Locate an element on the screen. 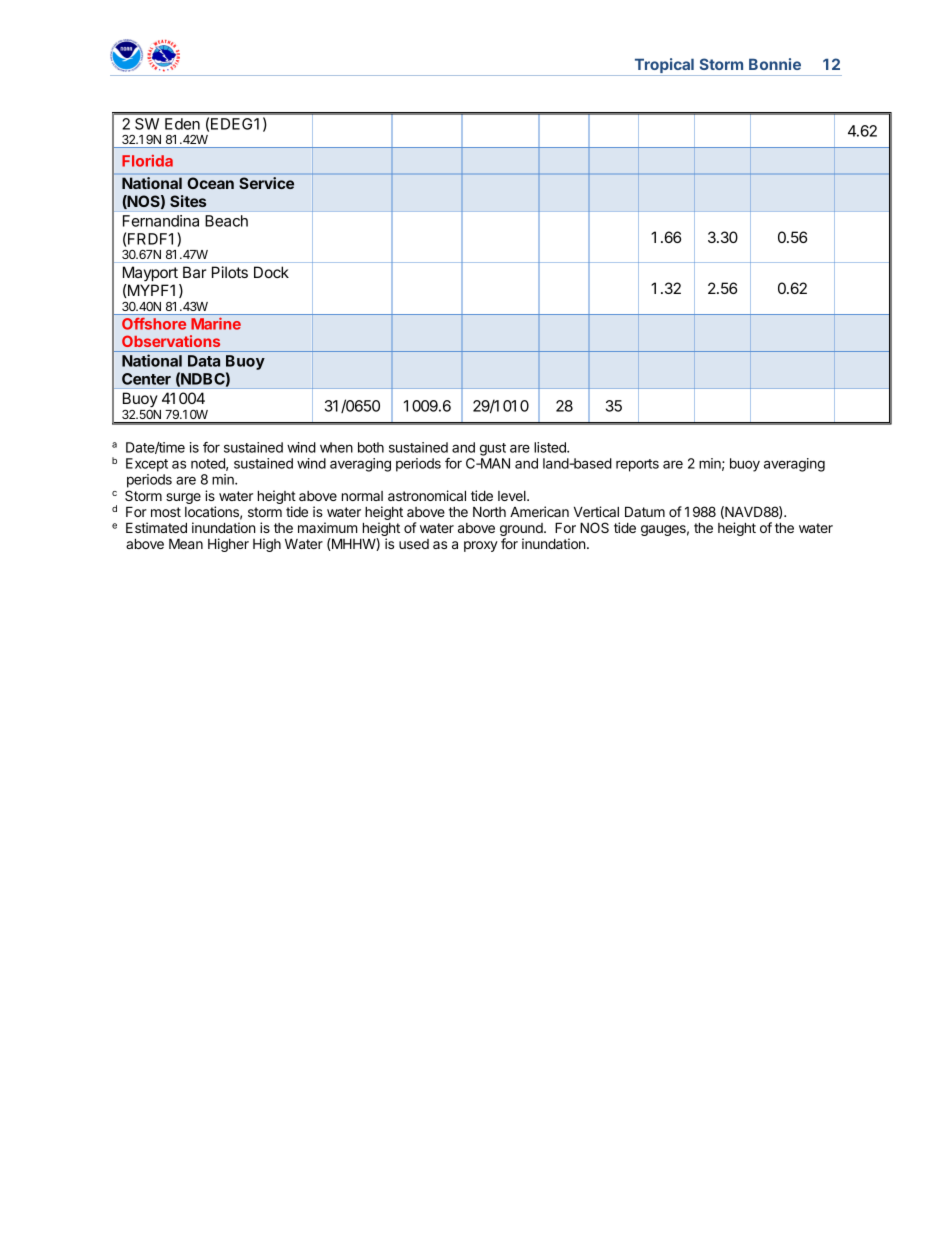 This screenshot has height=1233, width=952. Eden is located at coordinates (182, 124).
